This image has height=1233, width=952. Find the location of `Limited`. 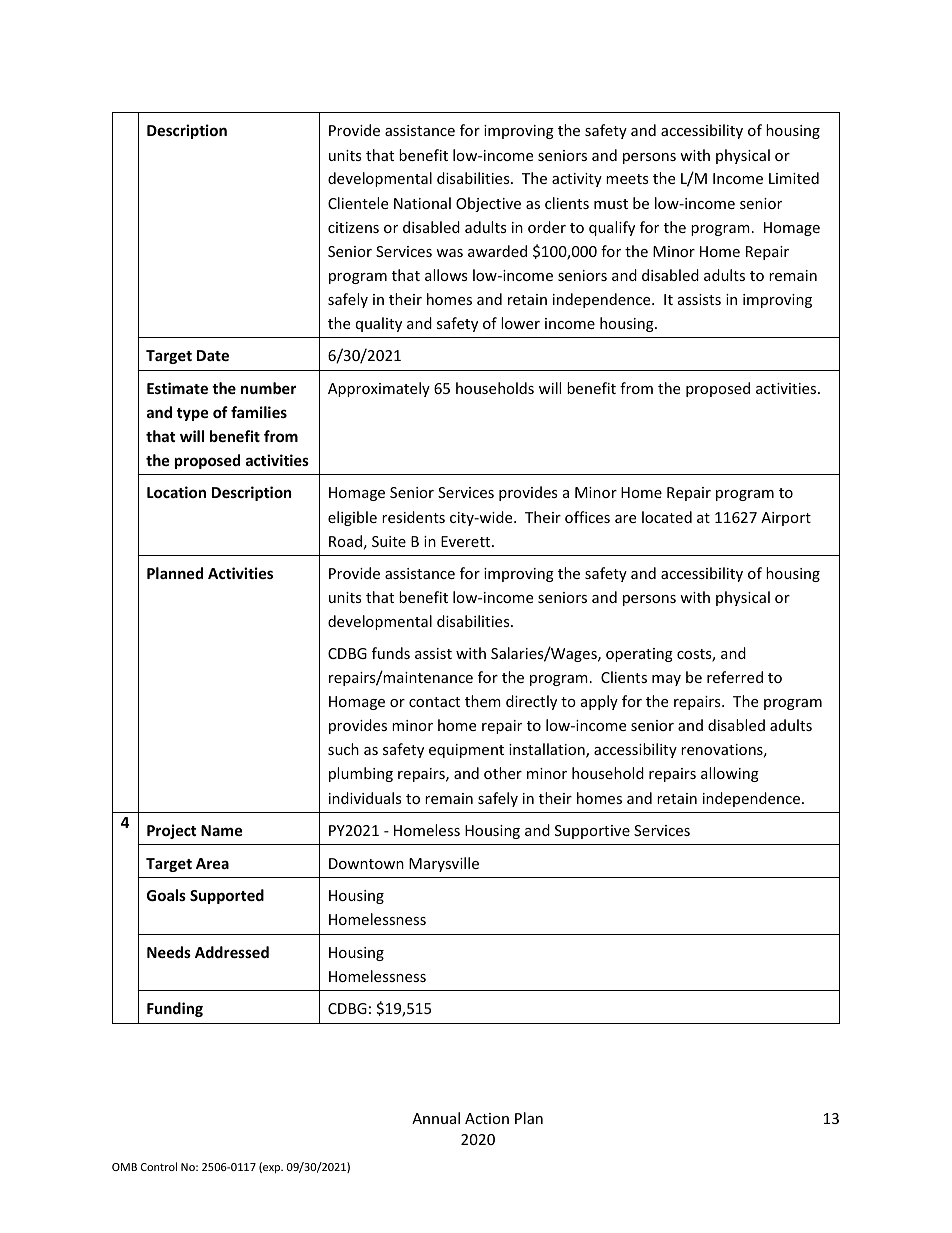

Limited is located at coordinates (794, 178).
